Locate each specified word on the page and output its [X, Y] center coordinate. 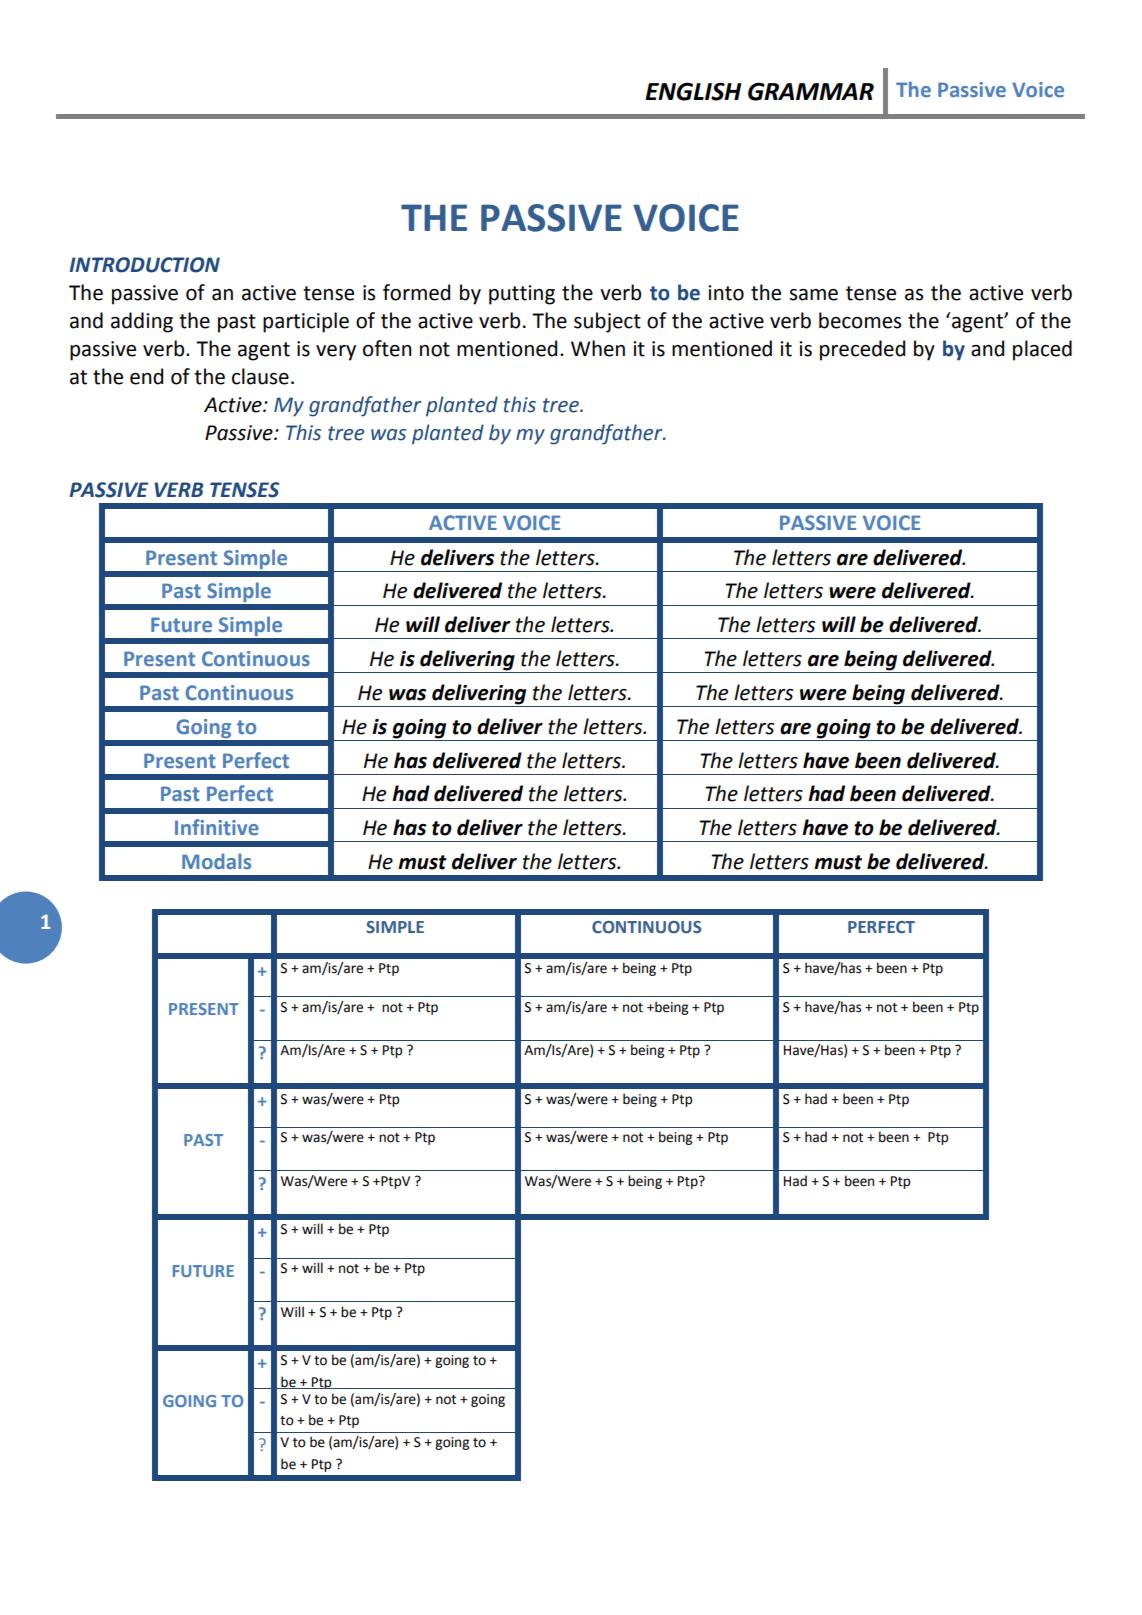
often [387, 348]
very [336, 353]
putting [522, 295]
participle [306, 322]
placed [1042, 350]
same [814, 295]
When [598, 348]
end [146, 376]
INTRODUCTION [144, 265]
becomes [860, 320]
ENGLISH [693, 91]
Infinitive [217, 827]
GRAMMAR [811, 91]
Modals [216, 861]
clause [260, 376]
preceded [862, 350]
